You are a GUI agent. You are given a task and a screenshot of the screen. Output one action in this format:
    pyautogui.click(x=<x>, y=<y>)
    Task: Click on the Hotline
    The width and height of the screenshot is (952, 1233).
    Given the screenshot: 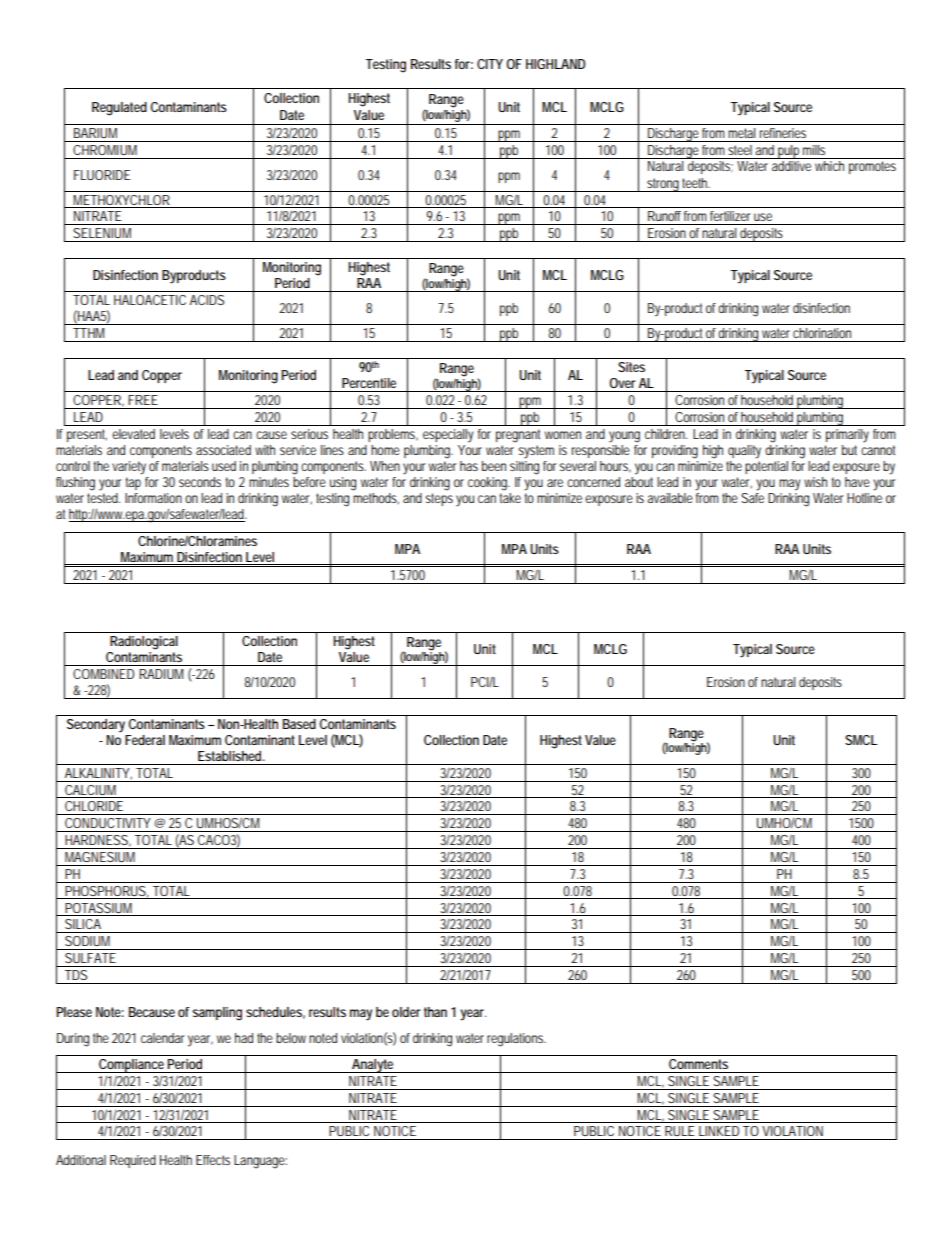 What is the action you would take?
    pyautogui.click(x=864, y=498)
